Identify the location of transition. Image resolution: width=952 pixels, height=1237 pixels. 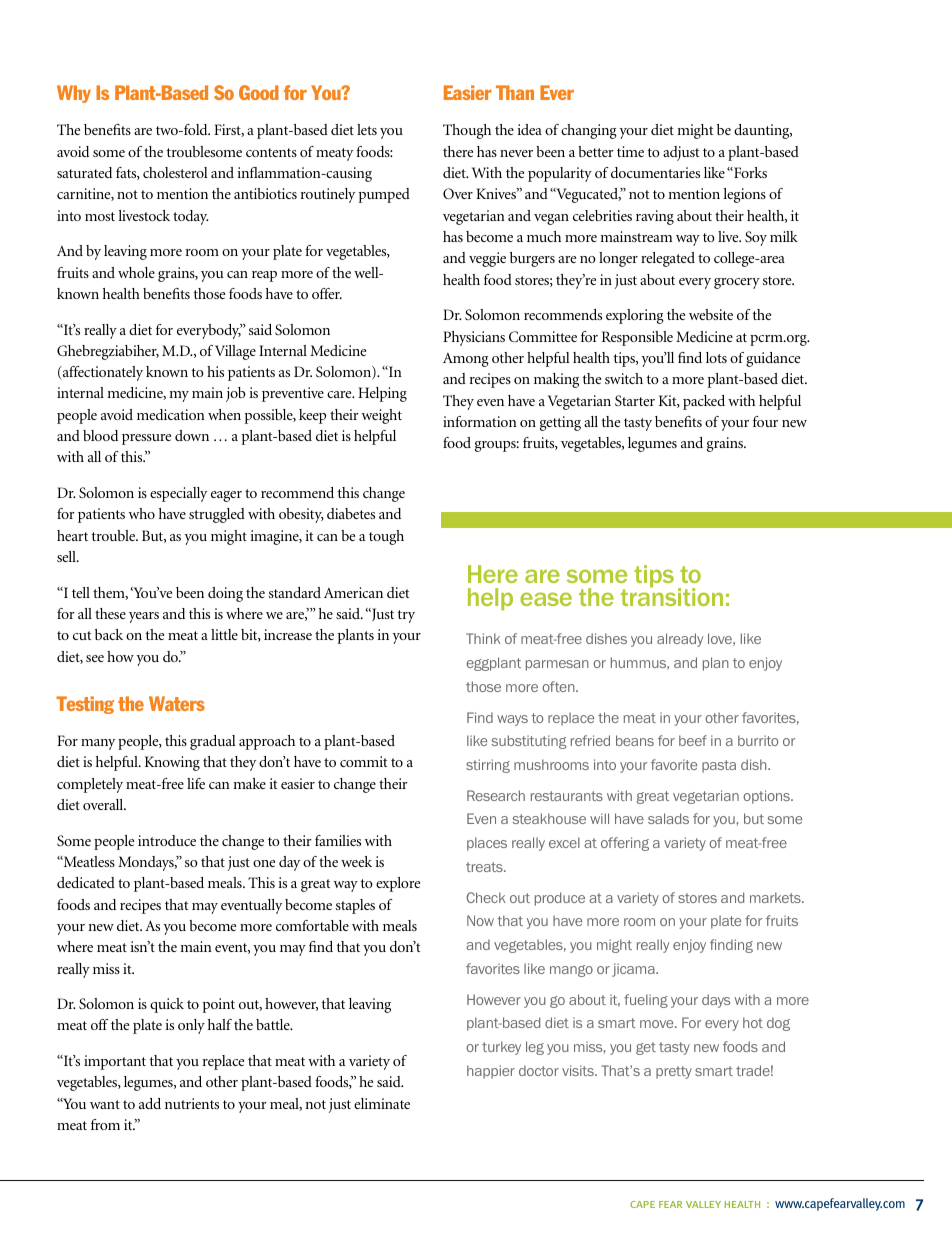
(672, 596).
